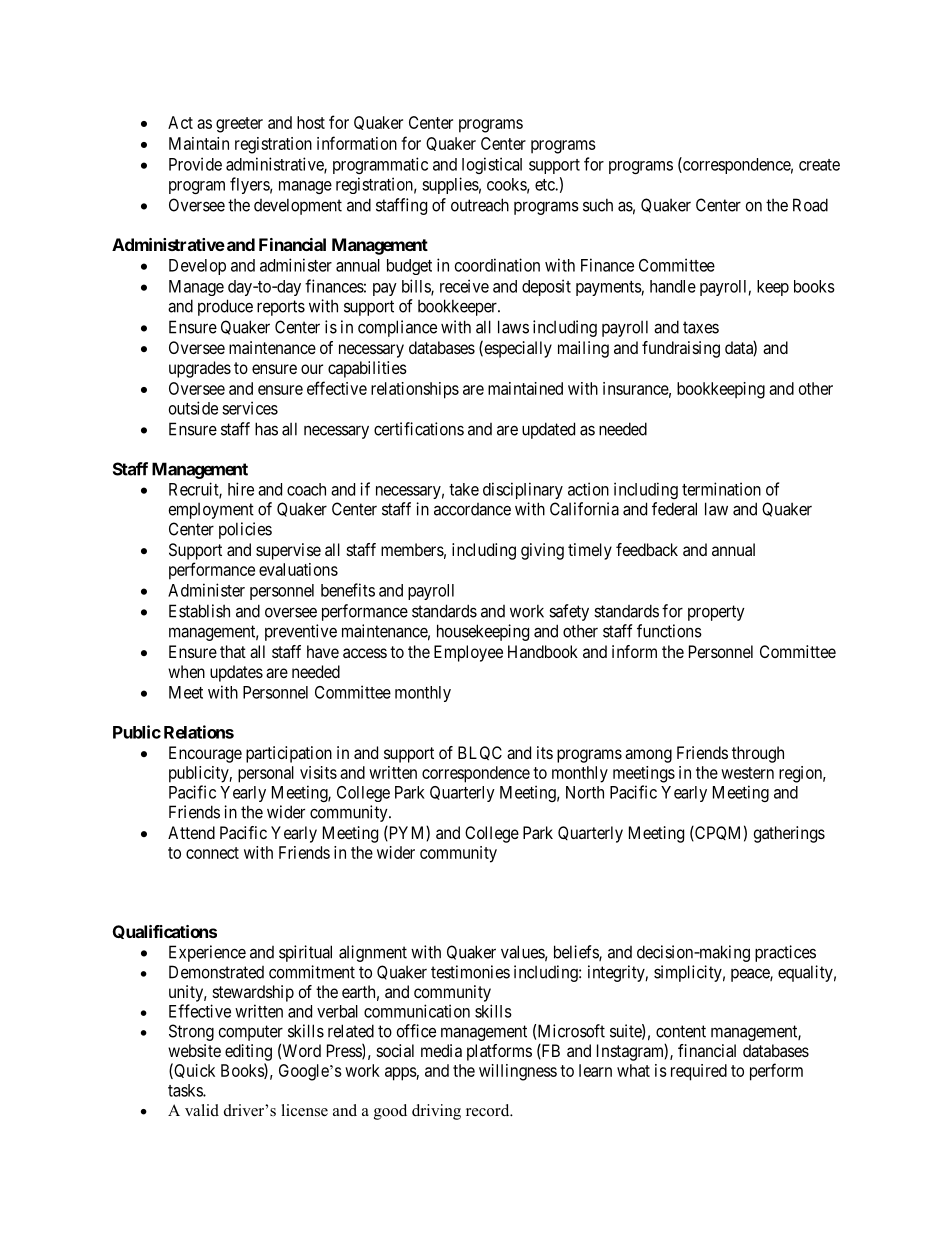 This screenshot has height=1233, width=952. Describe the element at coordinates (239, 125) in the screenshot. I see `greeter` at that location.
